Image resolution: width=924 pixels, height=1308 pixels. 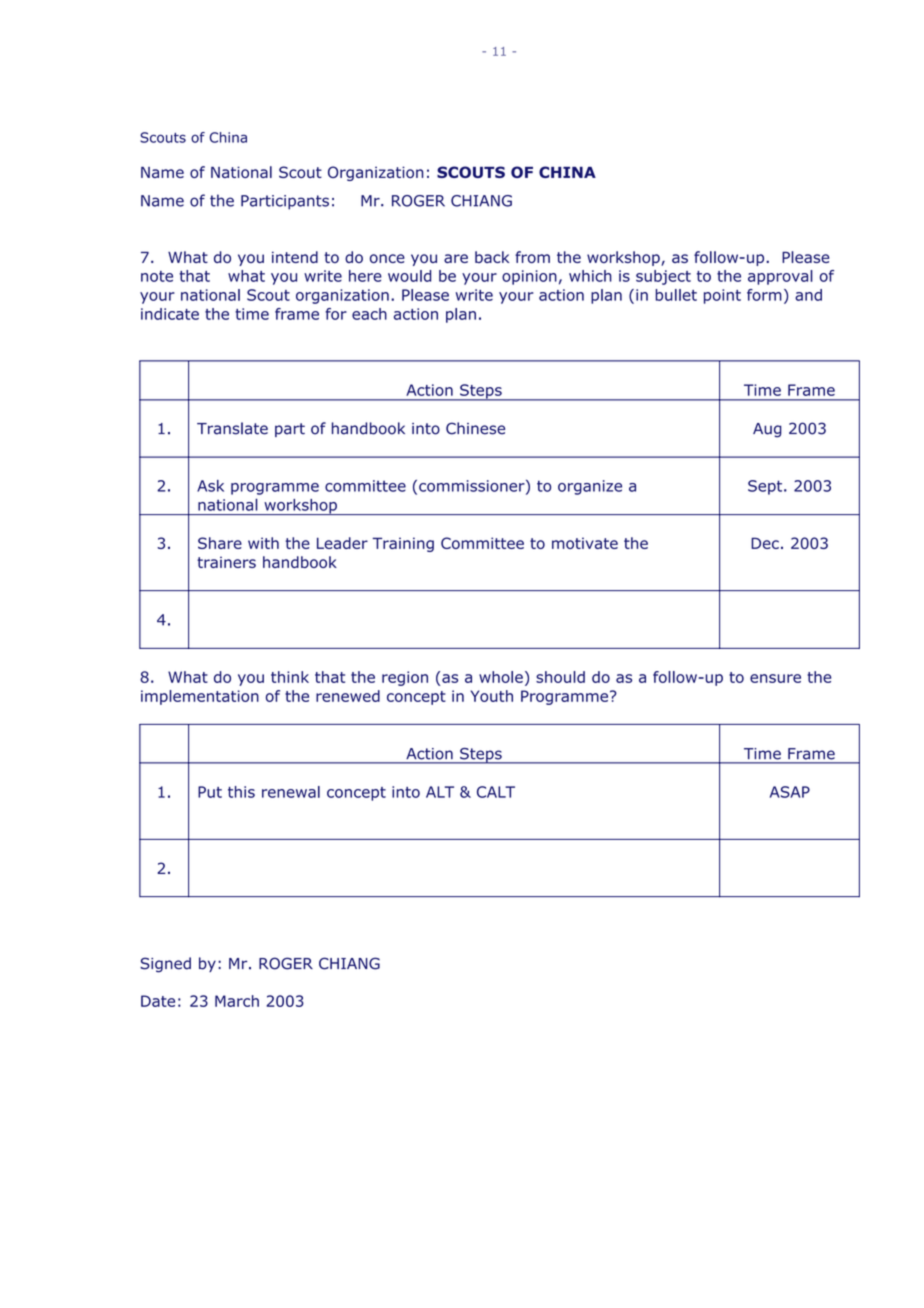 I want to click on back, so click(x=492, y=257).
